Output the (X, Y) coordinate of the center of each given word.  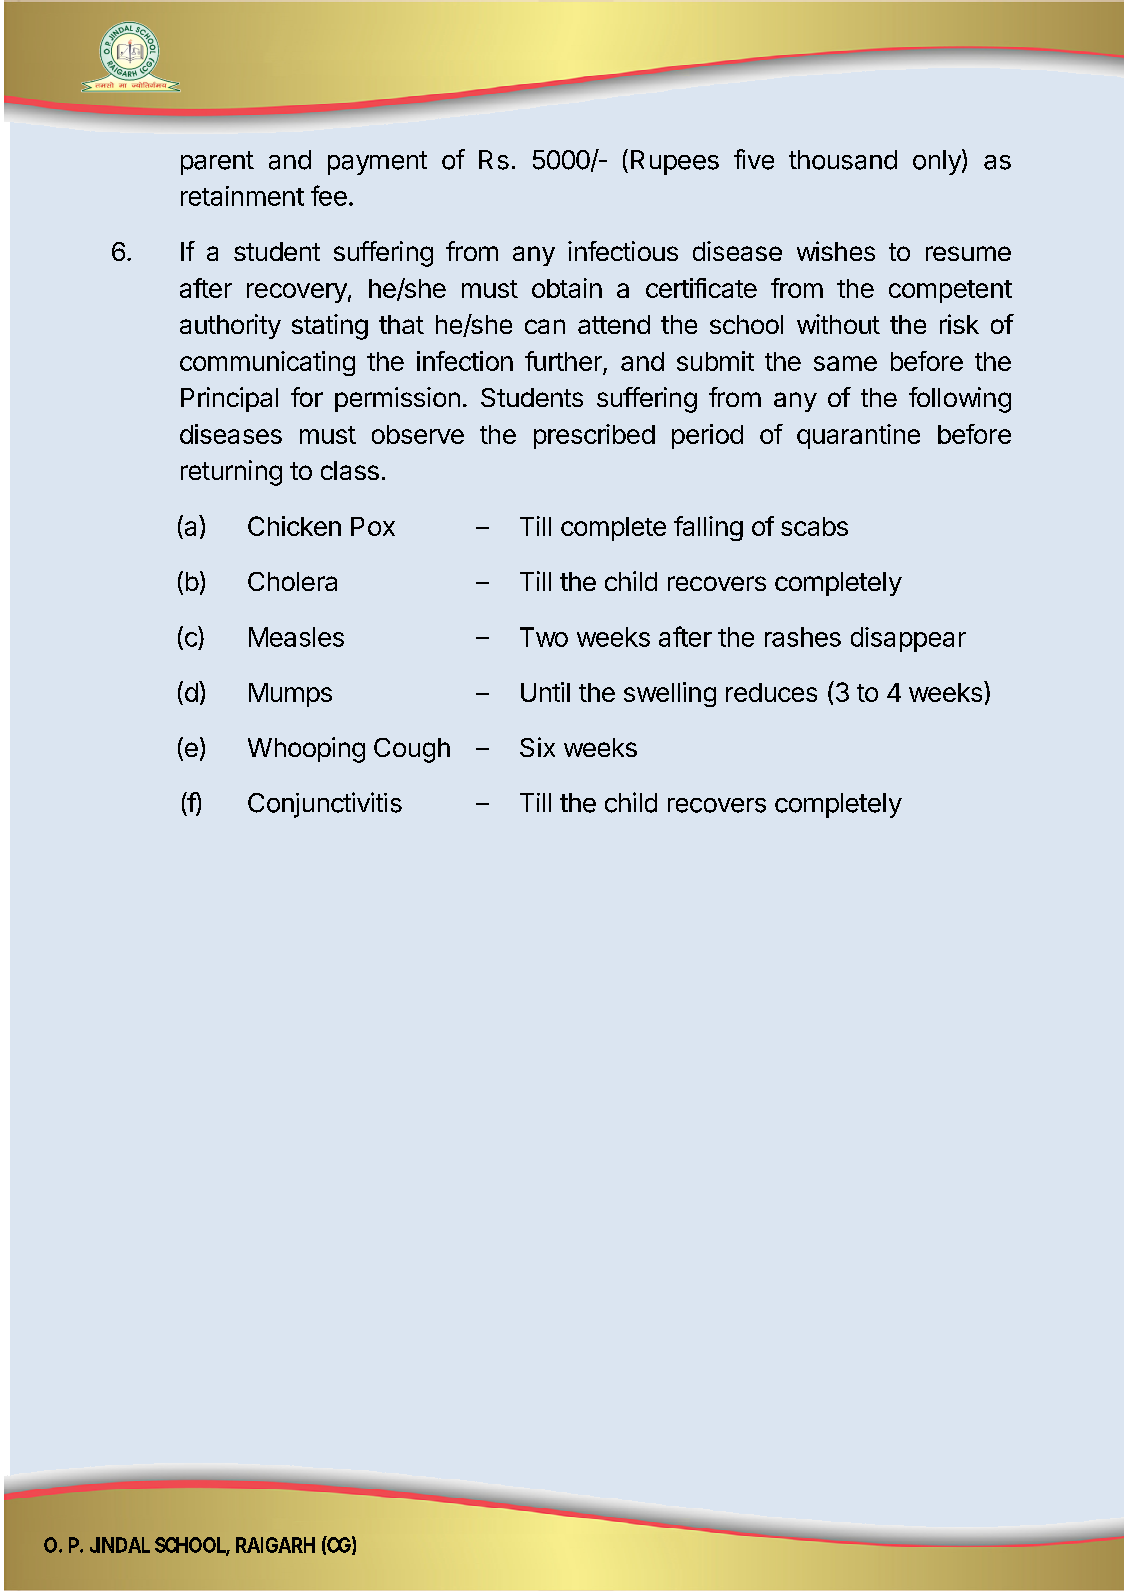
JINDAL (120, 1545)
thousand (843, 160)
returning (231, 473)
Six (537, 747)
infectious (623, 251)
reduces (771, 692)
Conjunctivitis (325, 805)
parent (217, 163)
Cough (412, 750)
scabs (814, 526)
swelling (670, 694)
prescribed (594, 436)
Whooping (306, 750)
